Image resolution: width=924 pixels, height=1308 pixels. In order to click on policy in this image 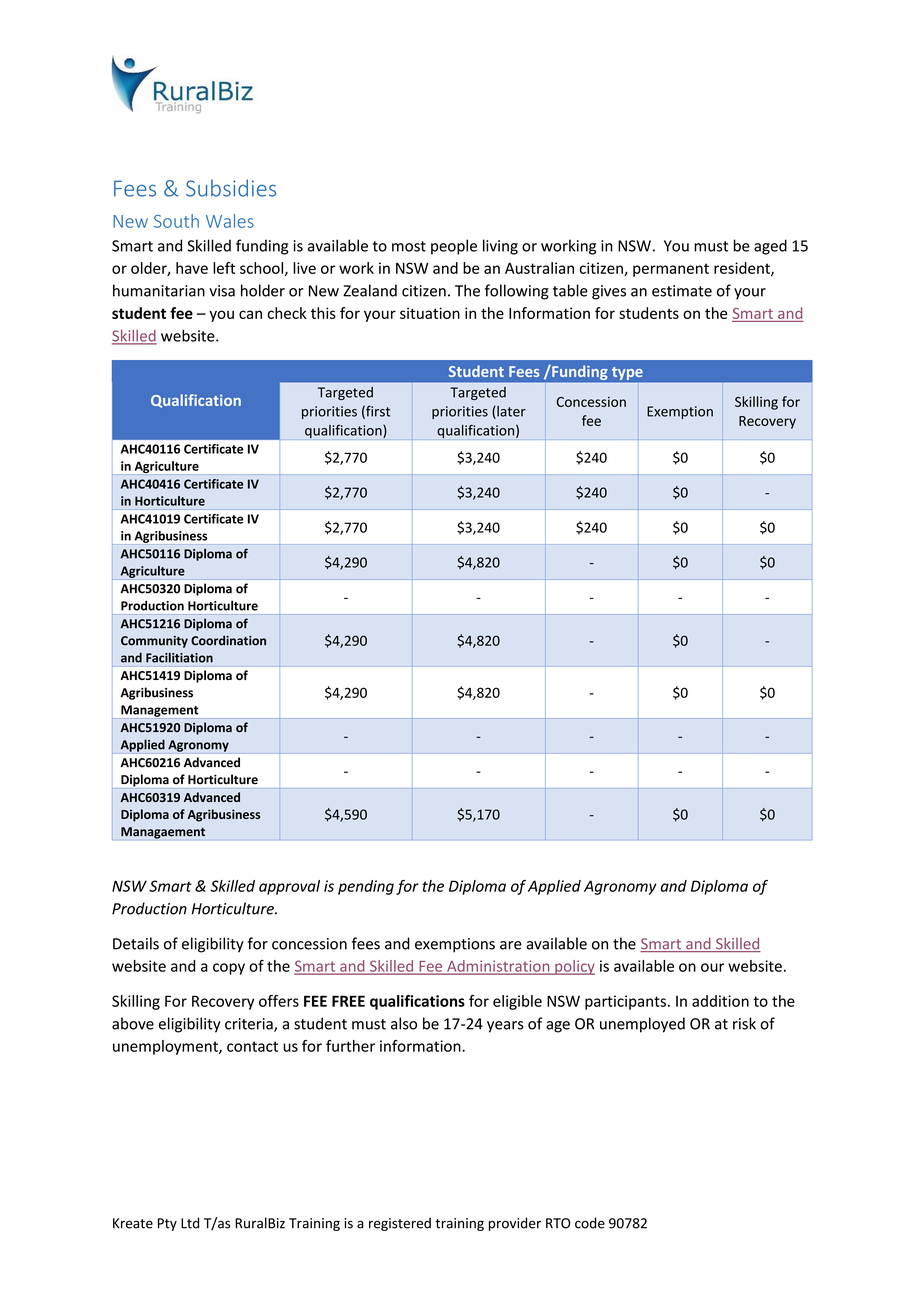, I will do `click(574, 967)`.
